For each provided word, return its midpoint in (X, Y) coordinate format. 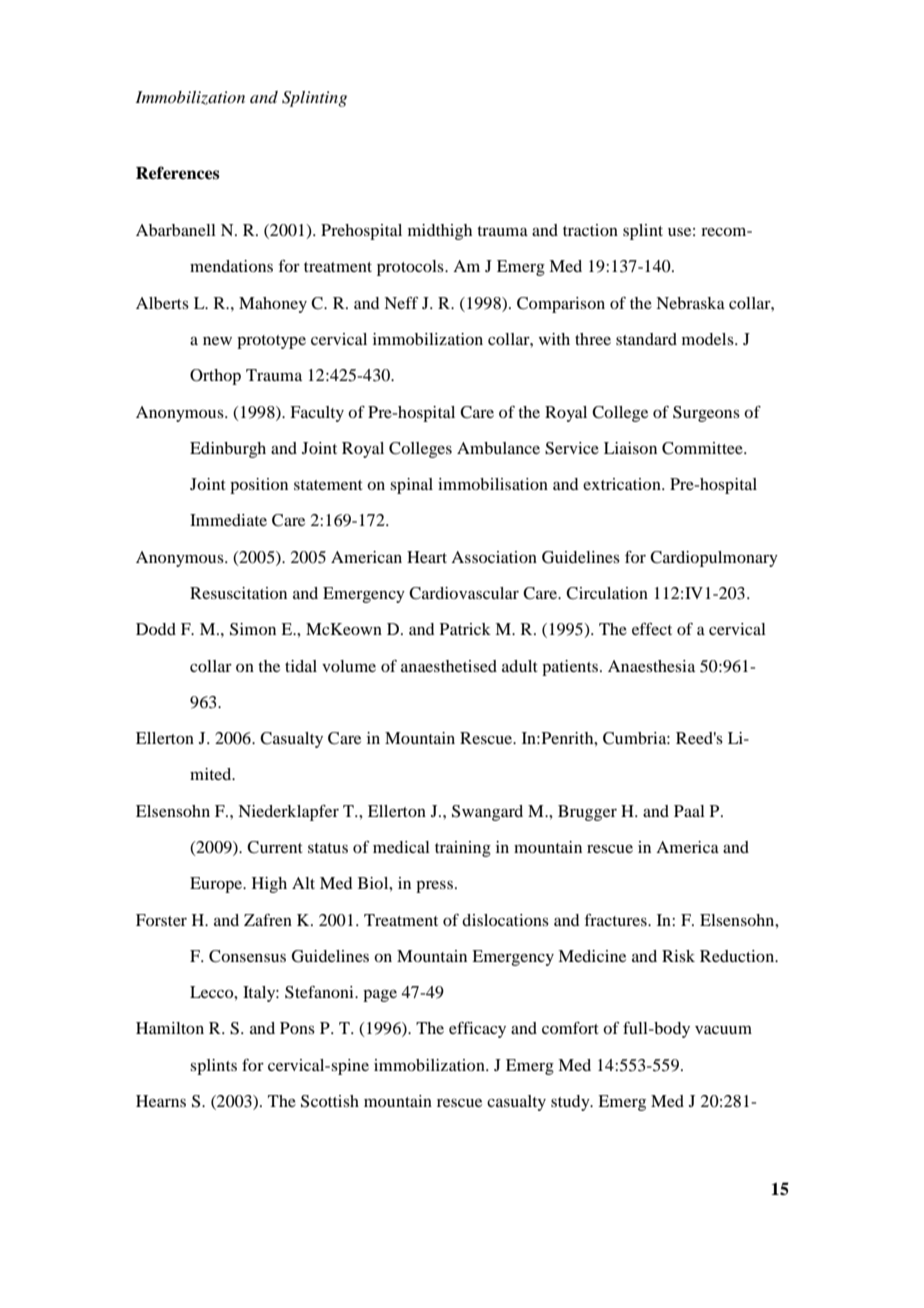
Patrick (465, 629)
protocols (411, 268)
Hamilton (170, 1028)
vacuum (723, 1029)
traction (590, 230)
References (178, 173)
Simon (253, 629)
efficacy (477, 1030)
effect (652, 629)
